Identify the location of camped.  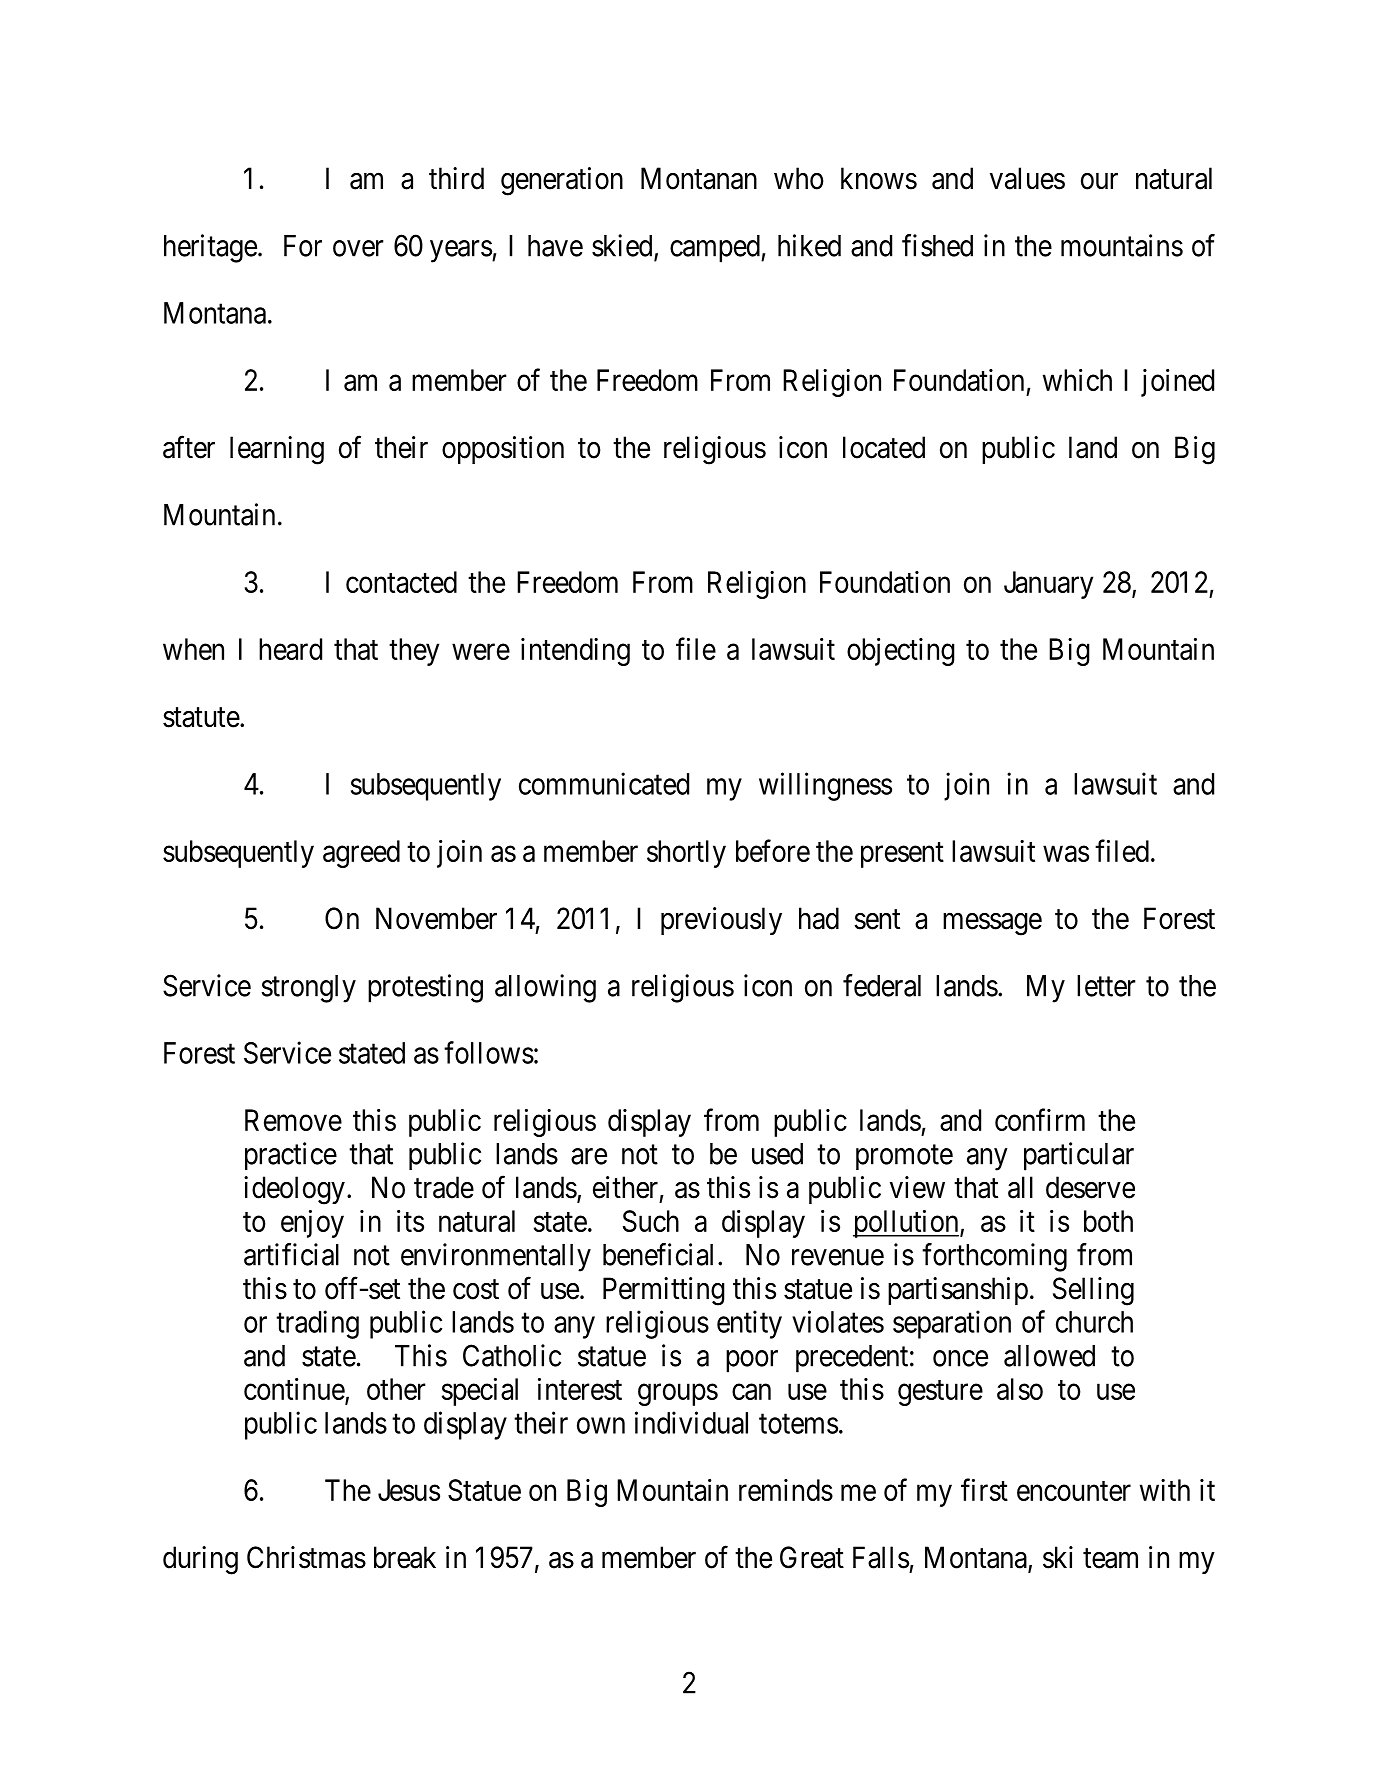
(716, 249).
